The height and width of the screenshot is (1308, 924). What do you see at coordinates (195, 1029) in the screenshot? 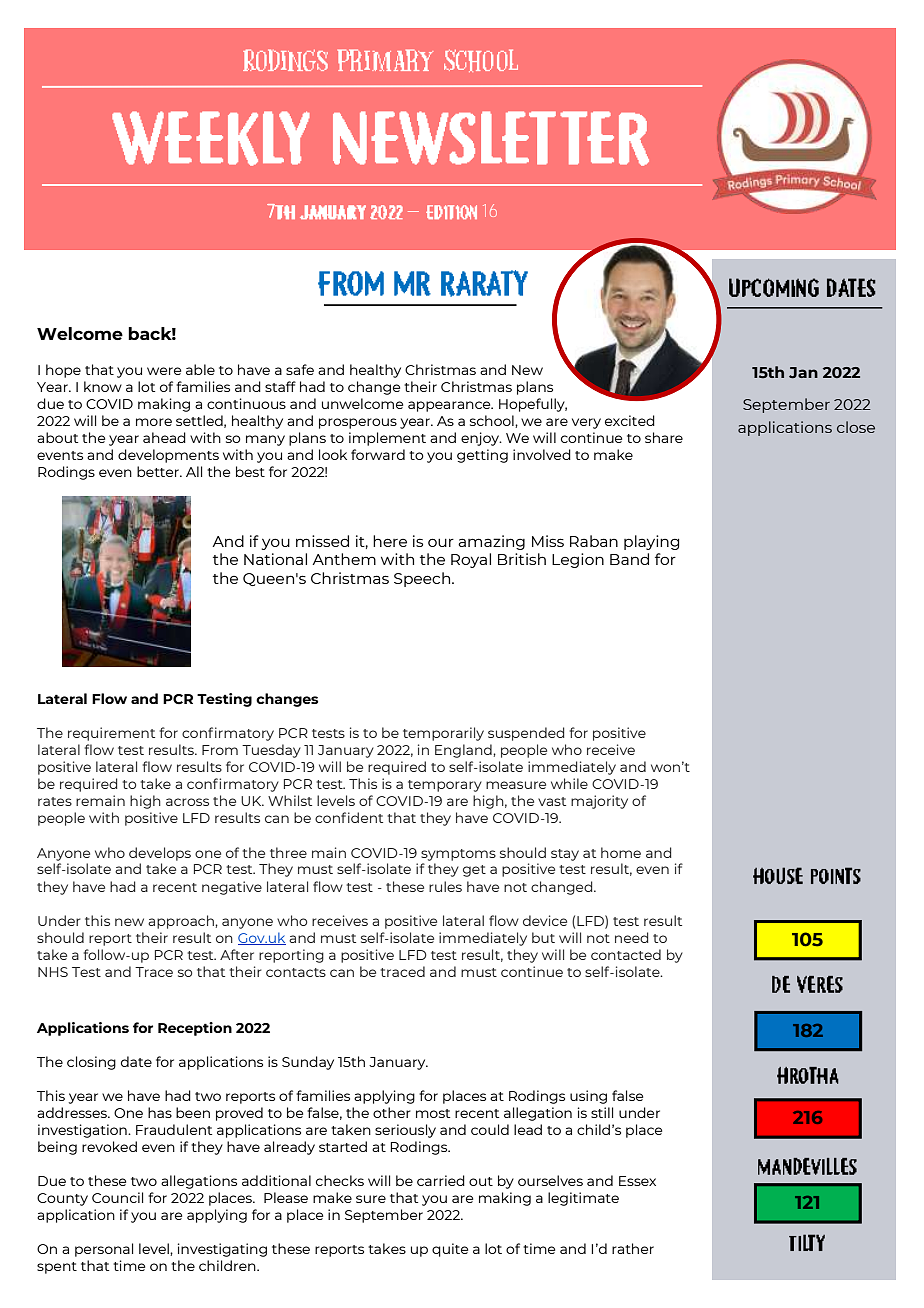
I see `Reception` at bounding box center [195, 1029].
